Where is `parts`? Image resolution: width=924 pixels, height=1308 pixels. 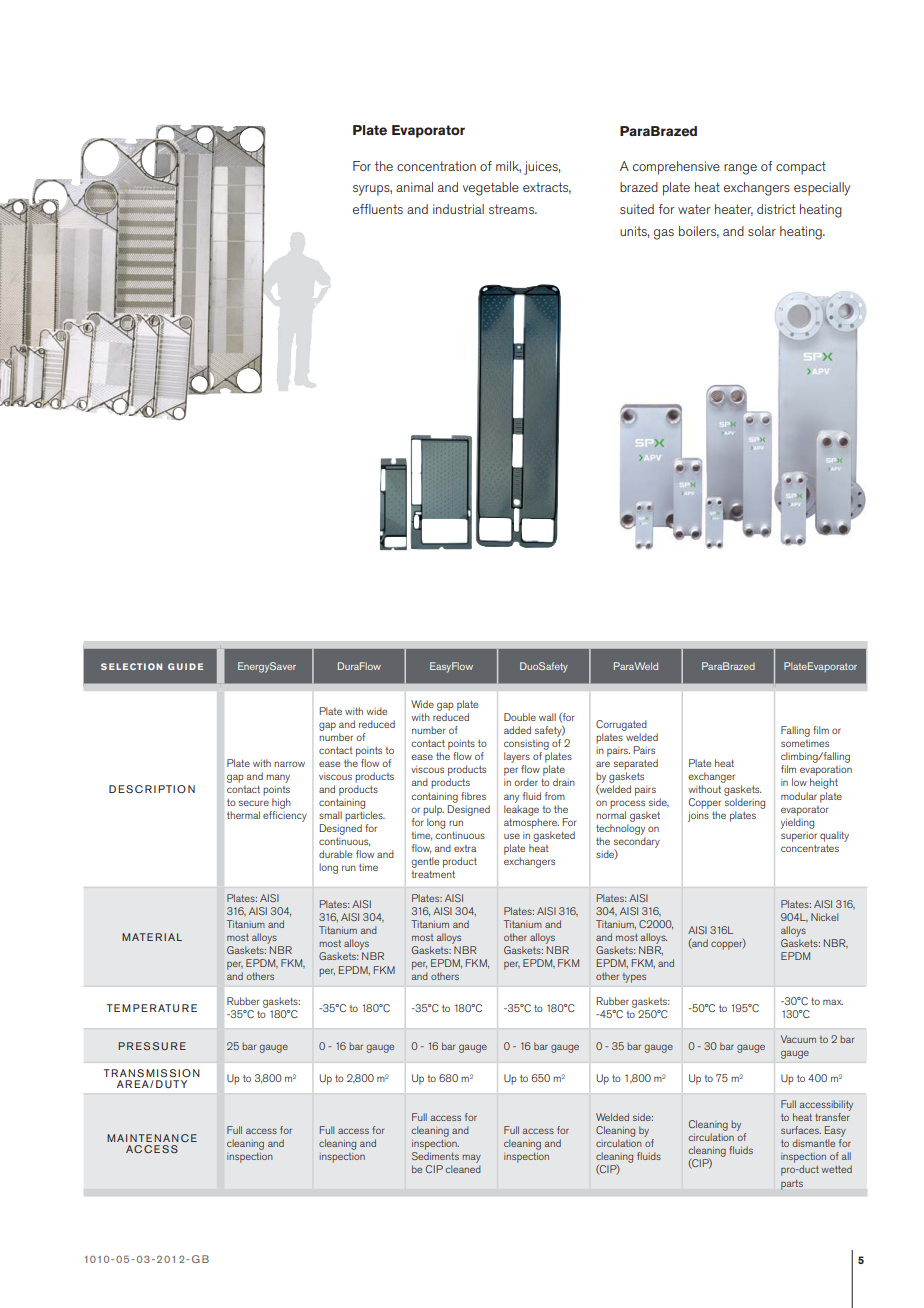
parts is located at coordinates (792, 1185).
